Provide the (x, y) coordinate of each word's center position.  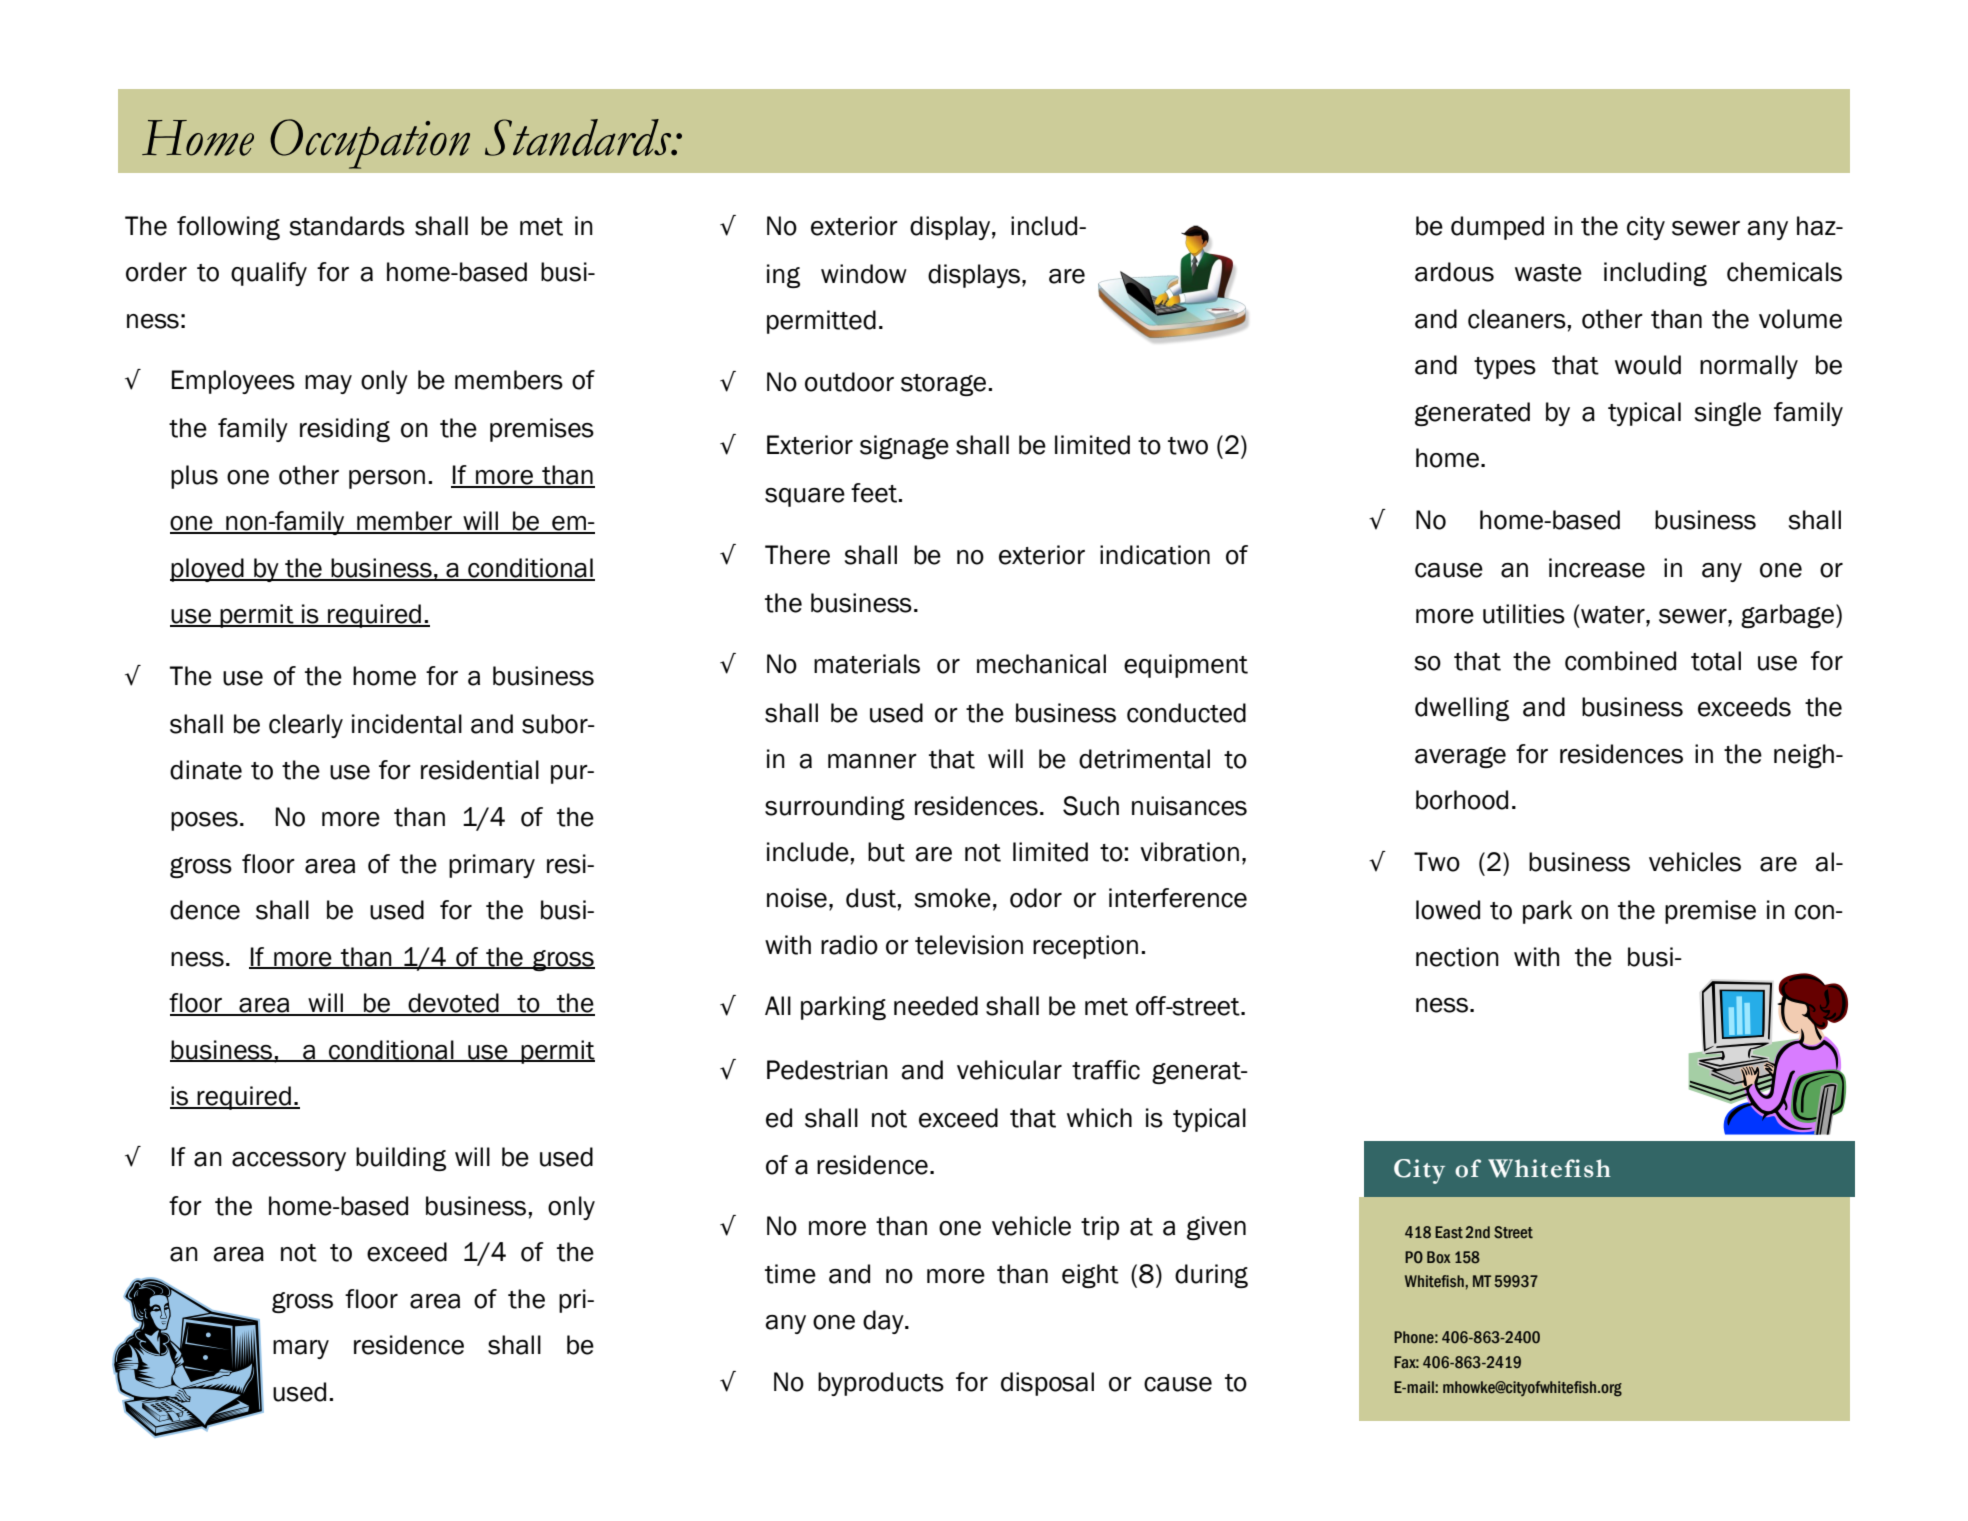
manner (872, 761)
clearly (306, 726)
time (790, 1274)
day (884, 1322)
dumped (1497, 228)
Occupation (370, 144)
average (1460, 757)
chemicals (1784, 272)
